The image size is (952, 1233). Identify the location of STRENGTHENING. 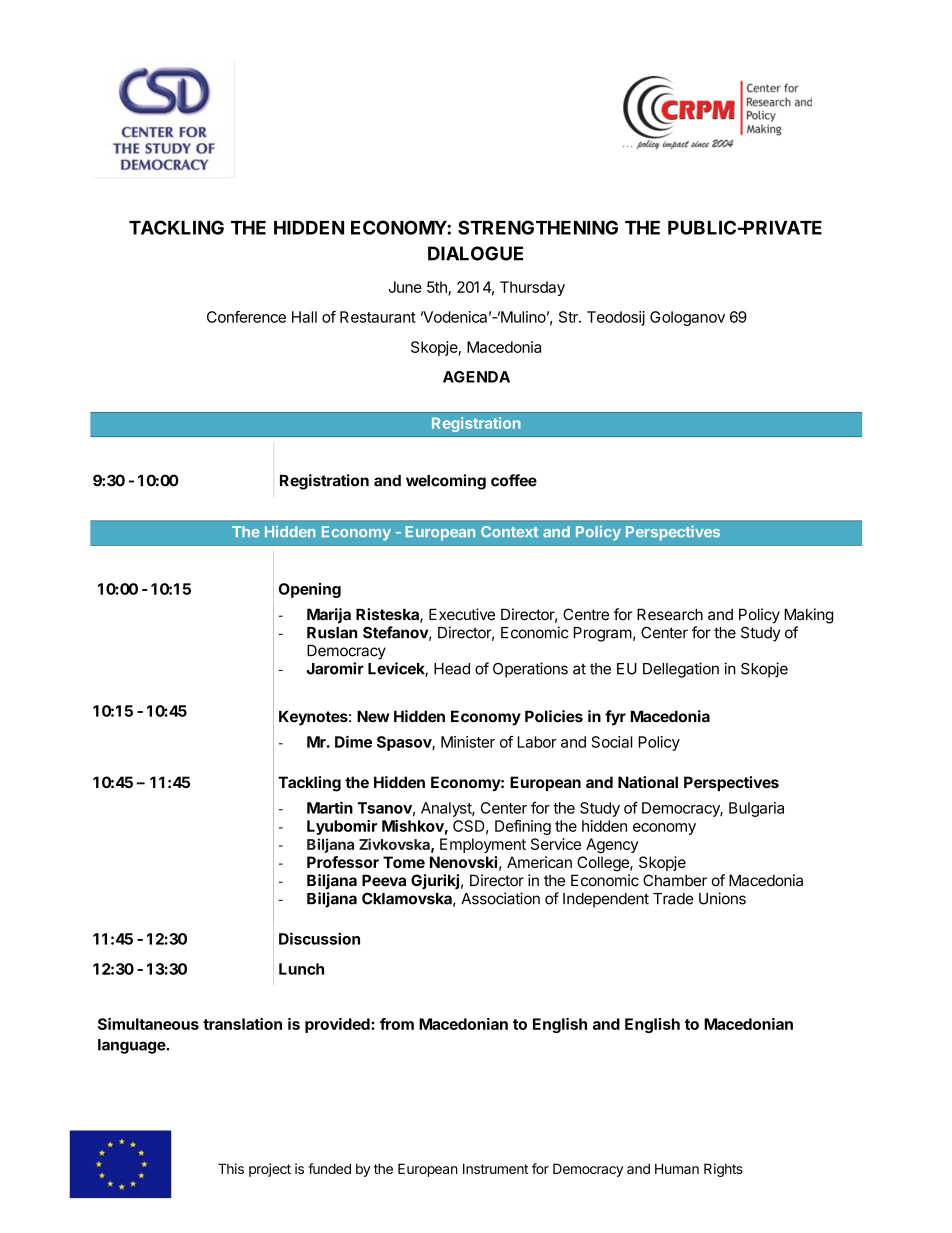
(538, 227).
